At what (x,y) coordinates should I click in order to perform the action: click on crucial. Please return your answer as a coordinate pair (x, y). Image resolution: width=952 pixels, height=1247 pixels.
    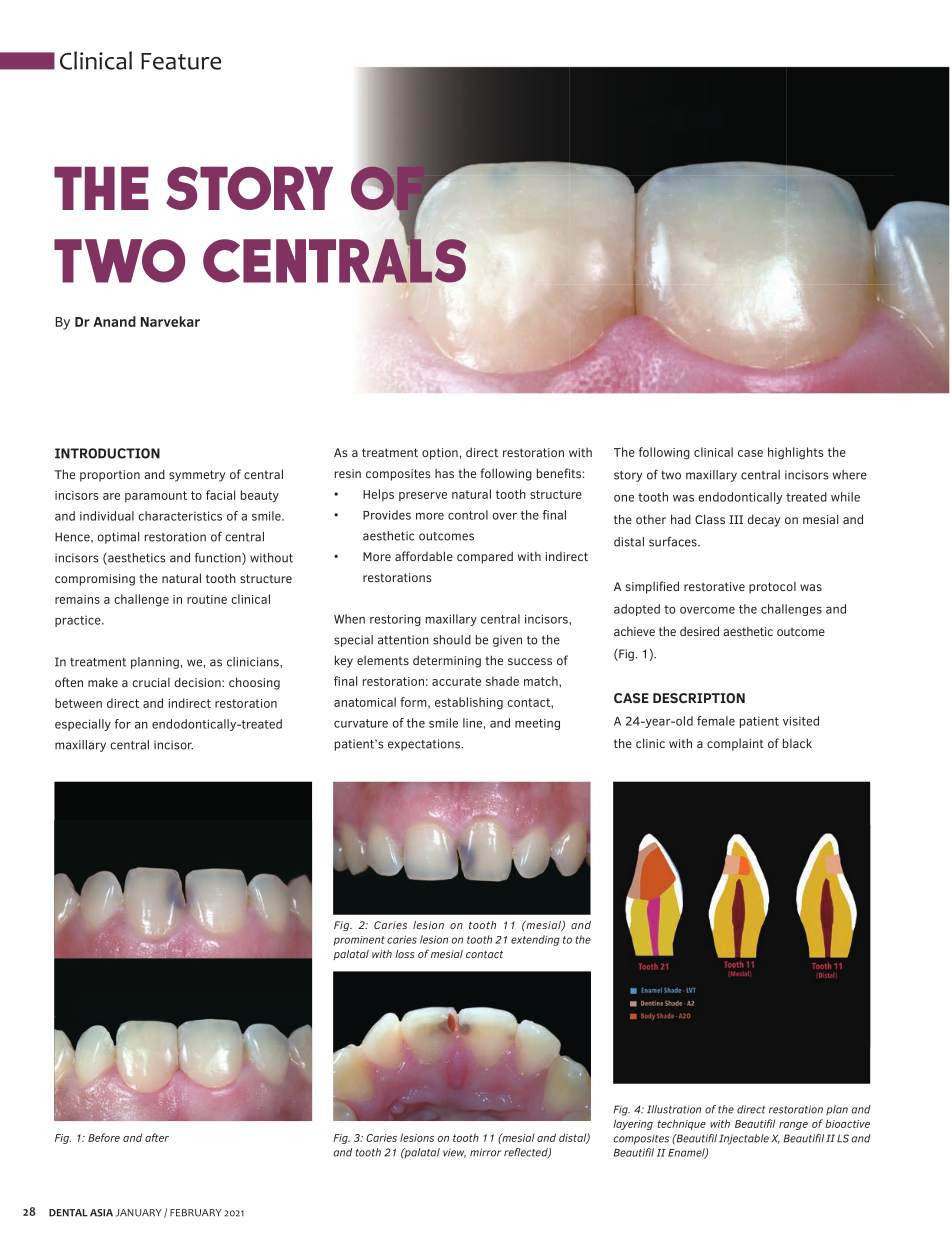
    Looking at the image, I should click on (151, 682).
